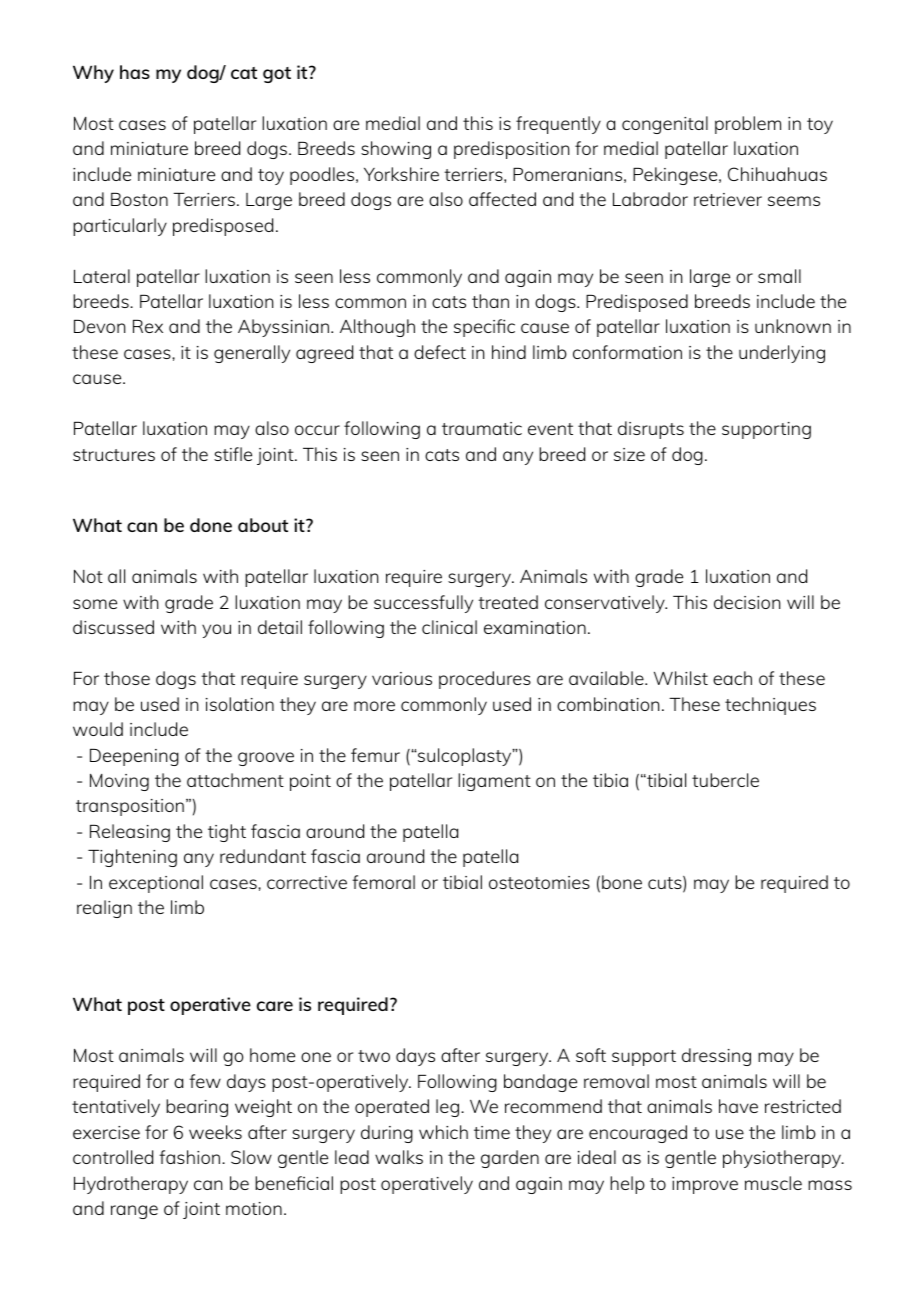 This screenshot has width=924, height=1308. I want to click on predisposition, so click(511, 150).
